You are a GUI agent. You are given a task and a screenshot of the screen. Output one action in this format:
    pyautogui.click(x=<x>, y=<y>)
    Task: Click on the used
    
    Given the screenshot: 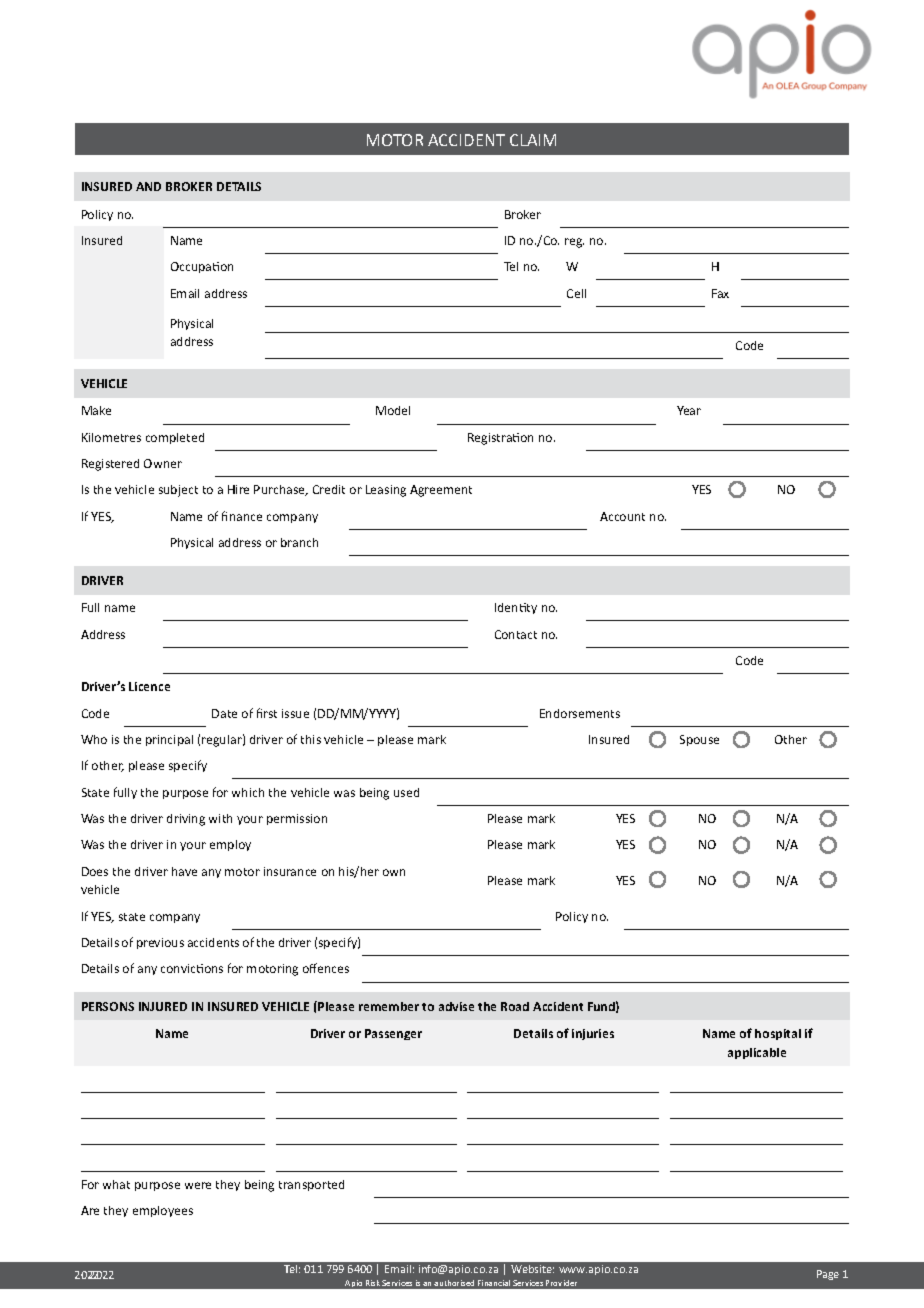 What is the action you would take?
    pyautogui.click(x=406, y=792)
